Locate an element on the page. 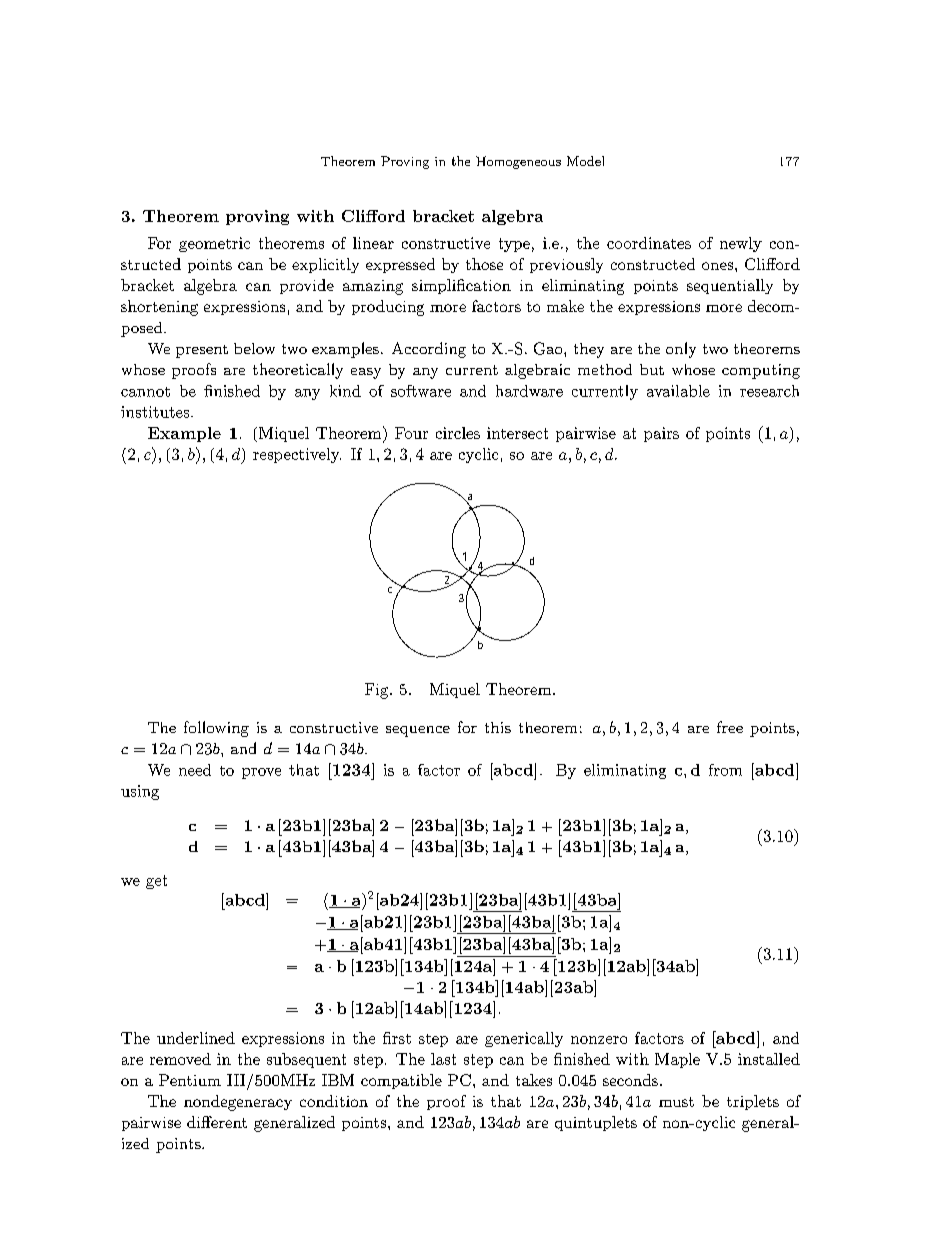 The width and height of the document is (952, 1233). coordinates is located at coordinates (649, 243).
